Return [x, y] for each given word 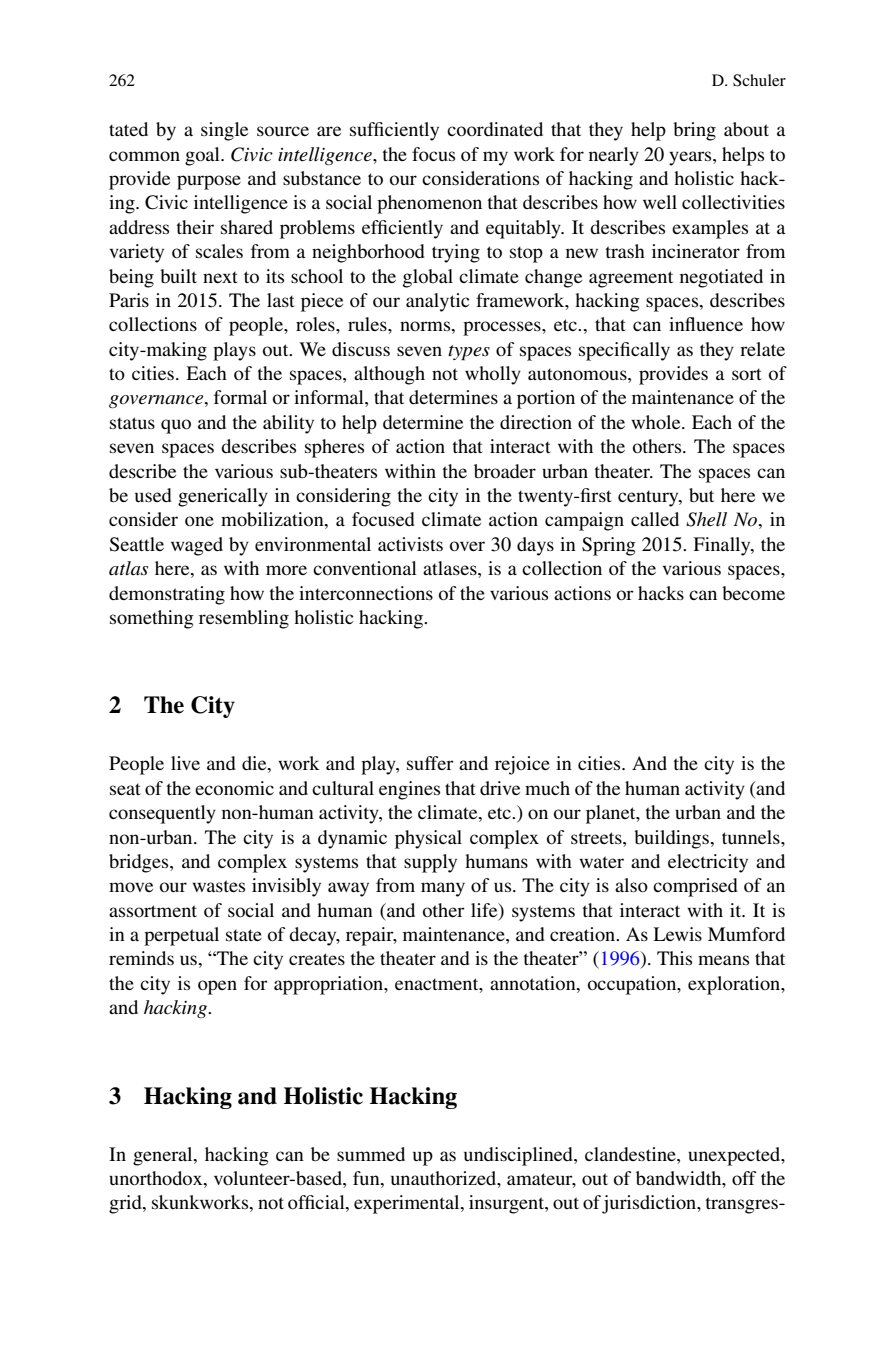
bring [694, 131]
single [224, 131]
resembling [244, 619]
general [164, 1156]
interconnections [366, 593]
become [753, 593]
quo [176, 426]
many [443, 889]
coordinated [495, 129]
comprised [695, 887]
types [469, 353]
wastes [218, 886]
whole [657, 422]
